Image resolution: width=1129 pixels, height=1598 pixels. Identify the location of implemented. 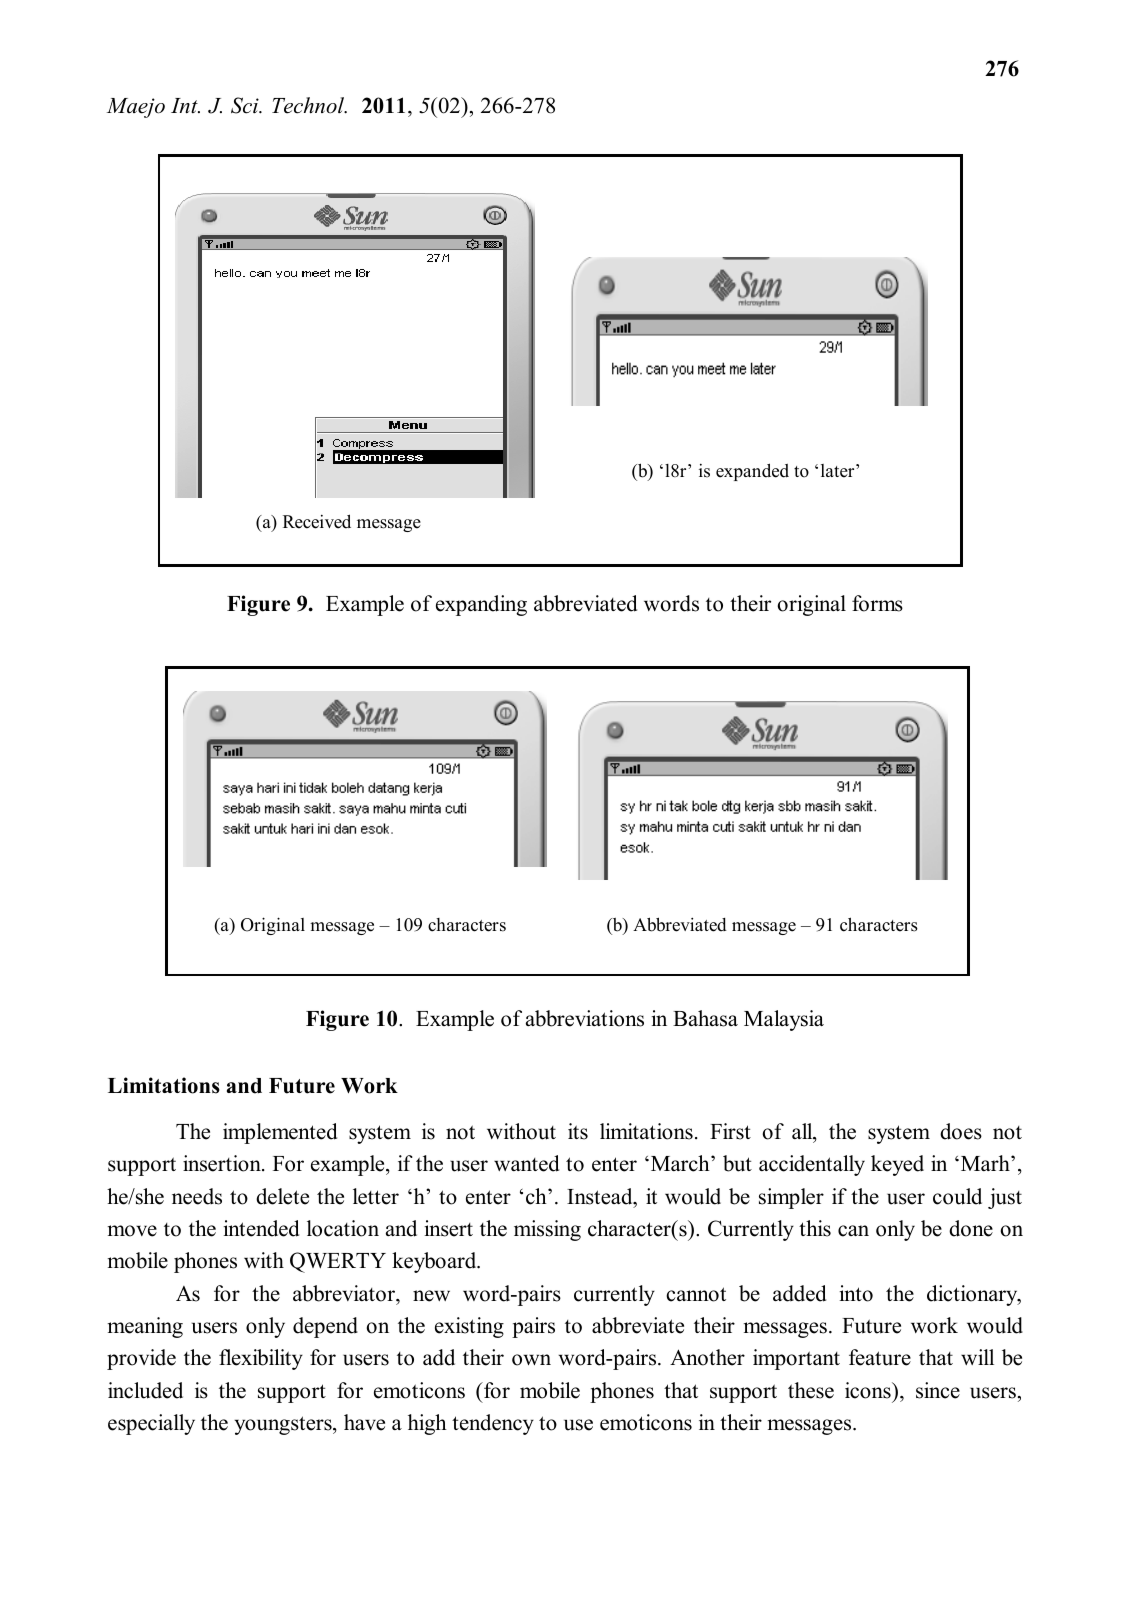
(280, 1133).
